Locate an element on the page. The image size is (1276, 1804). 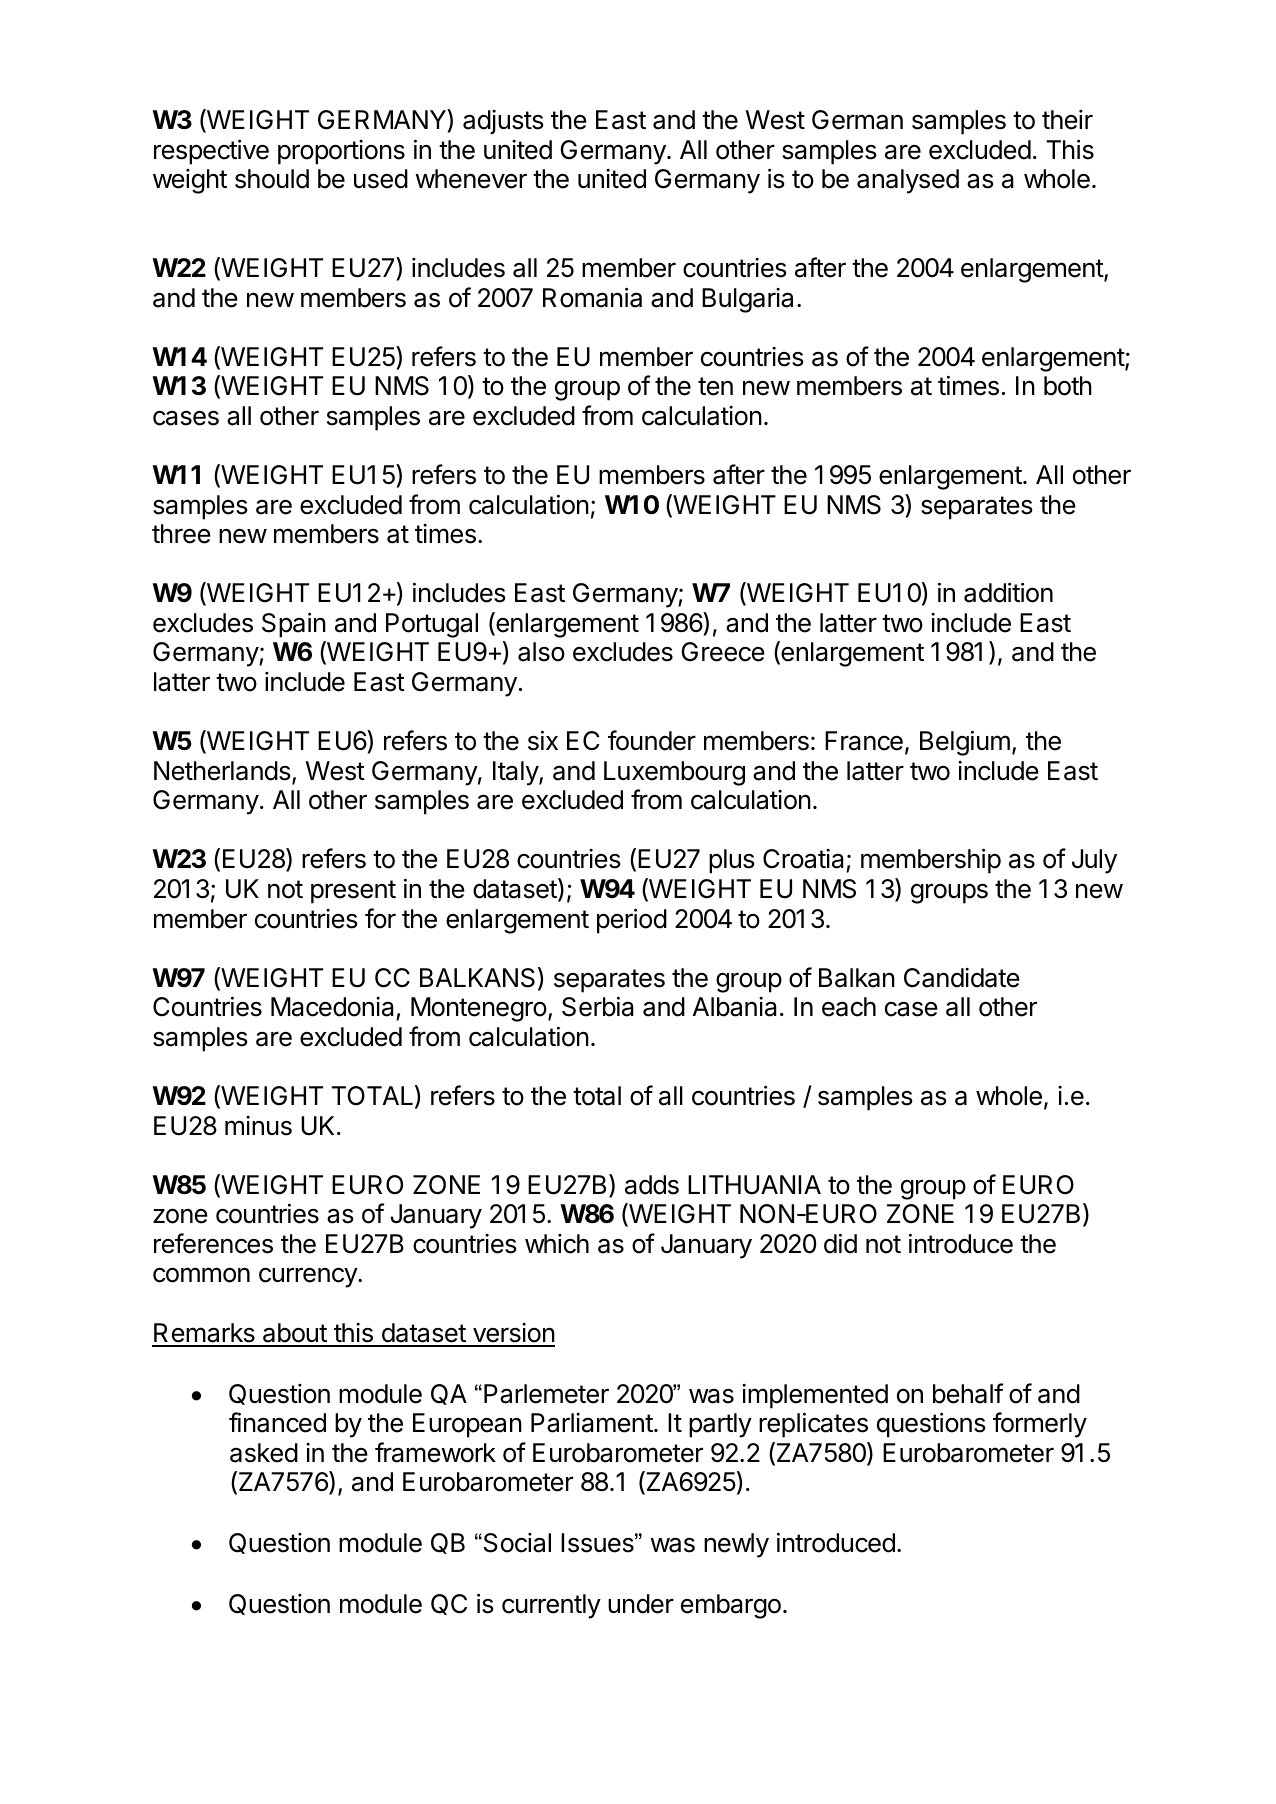
addition is located at coordinates (1008, 592).
